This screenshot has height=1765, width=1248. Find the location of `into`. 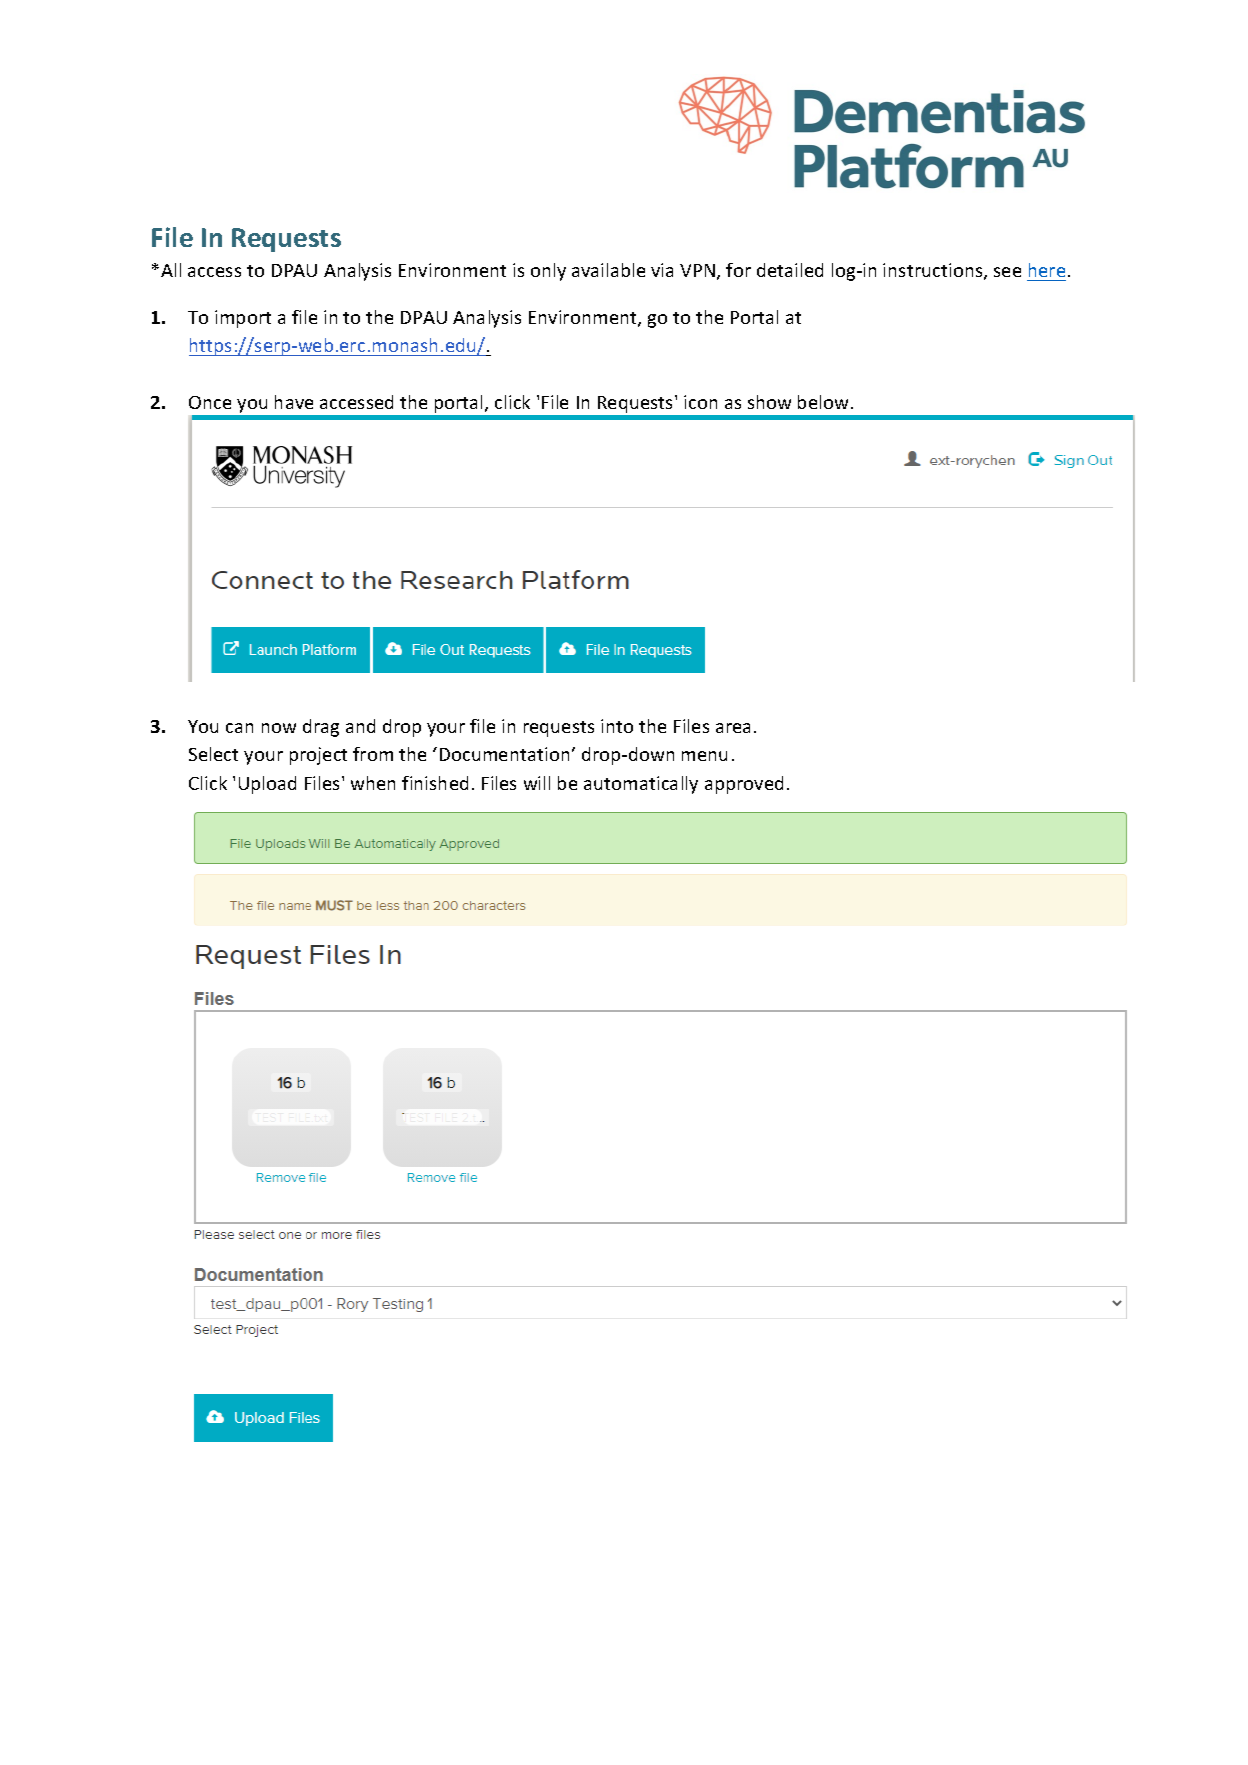

into is located at coordinates (617, 726).
